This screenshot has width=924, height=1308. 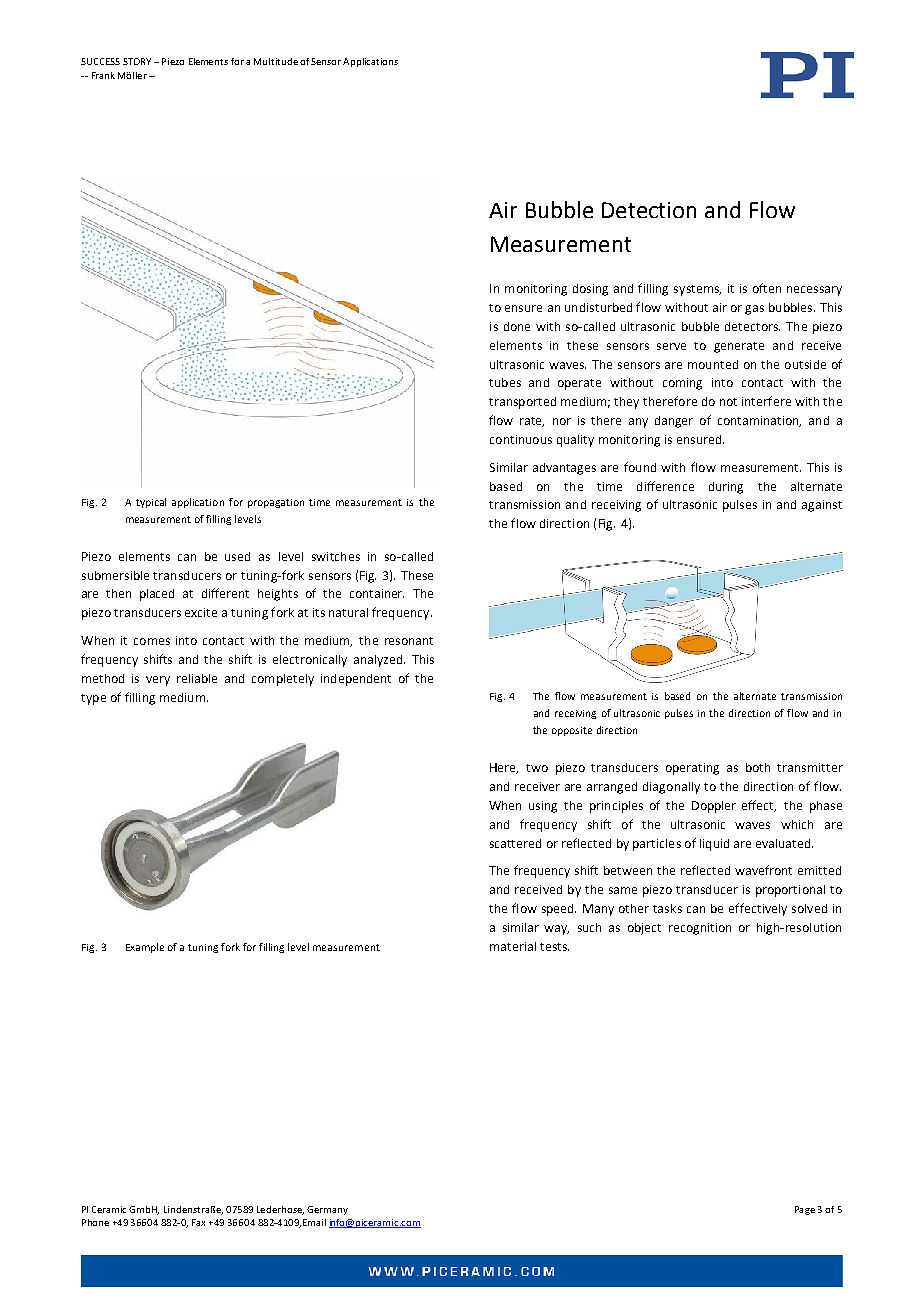 I want to click on tubes, so click(x=505, y=382).
